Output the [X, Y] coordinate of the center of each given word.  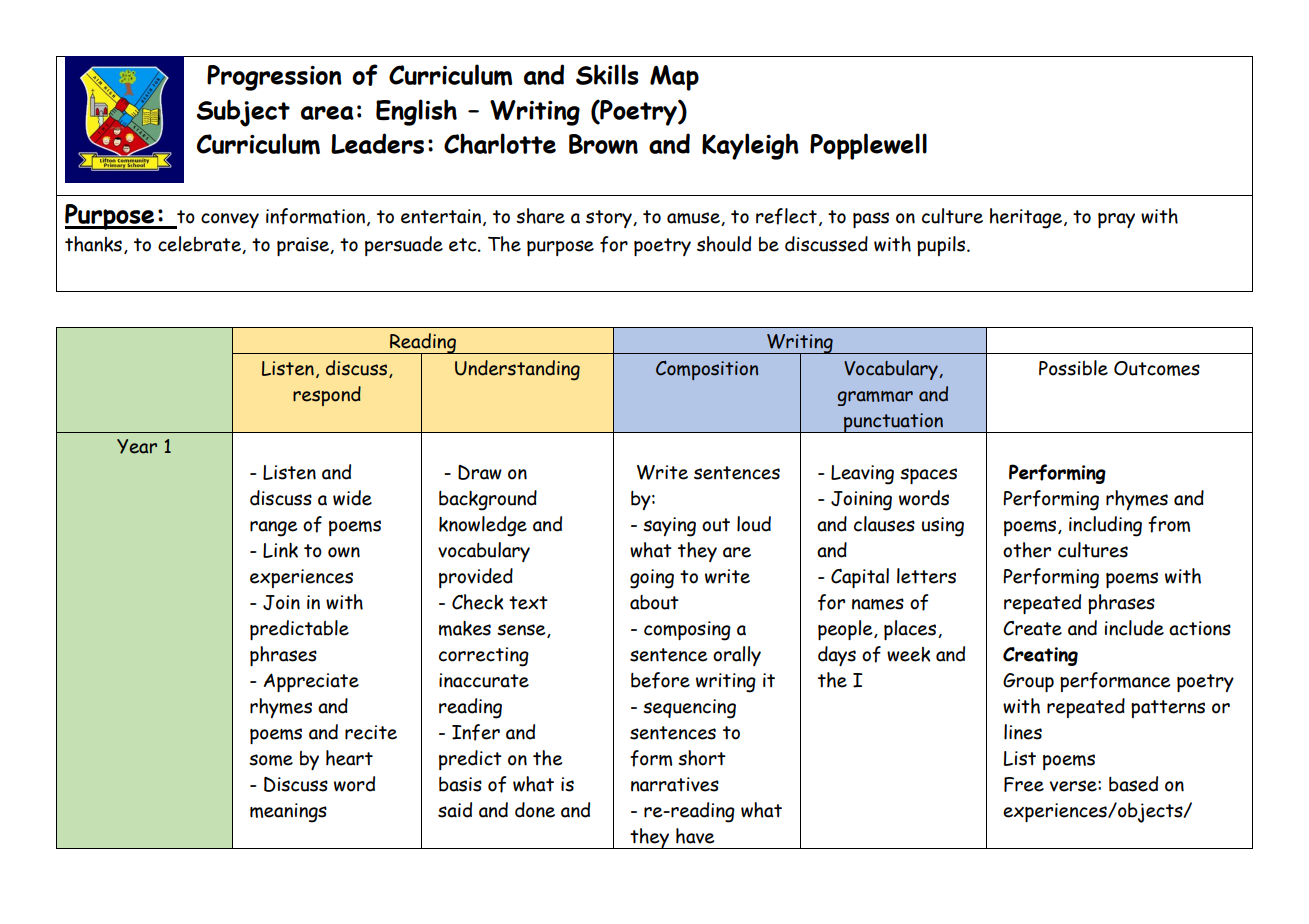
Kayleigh [750, 146]
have [695, 836]
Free [1024, 784]
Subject [243, 113]
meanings [288, 813]
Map [674, 78]
